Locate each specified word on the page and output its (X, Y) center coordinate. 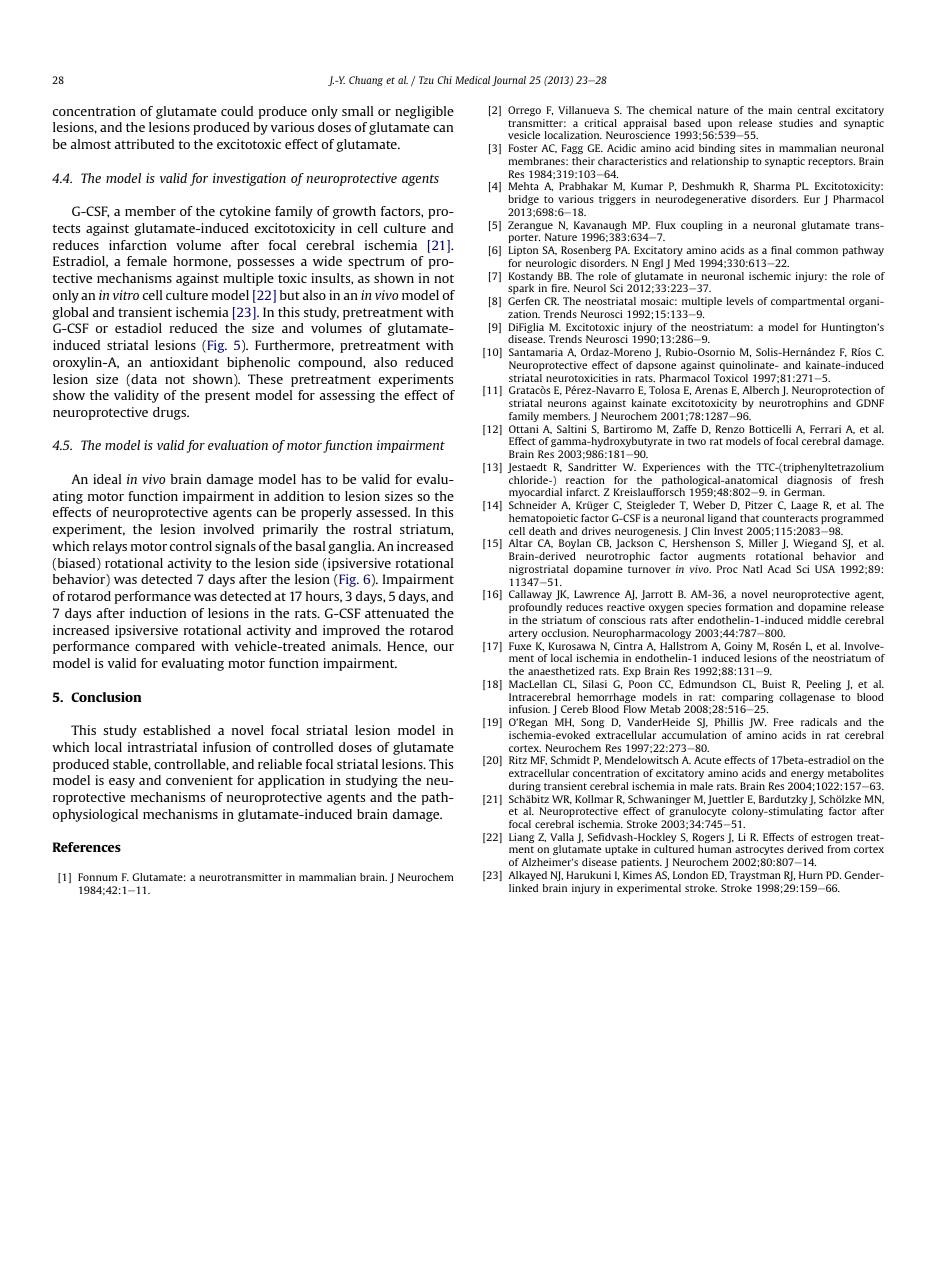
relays (110, 547)
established (177, 730)
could (237, 111)
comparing (746, 699)
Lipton (523, 251)
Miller (763, 543)
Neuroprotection (833, 393)
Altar (520, 543)
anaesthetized (561, 671)
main (780, 110)
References (87, 847)
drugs (171, 413)
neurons (567, 404)
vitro (126, 295)
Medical (472, 80)
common (817, 251)
